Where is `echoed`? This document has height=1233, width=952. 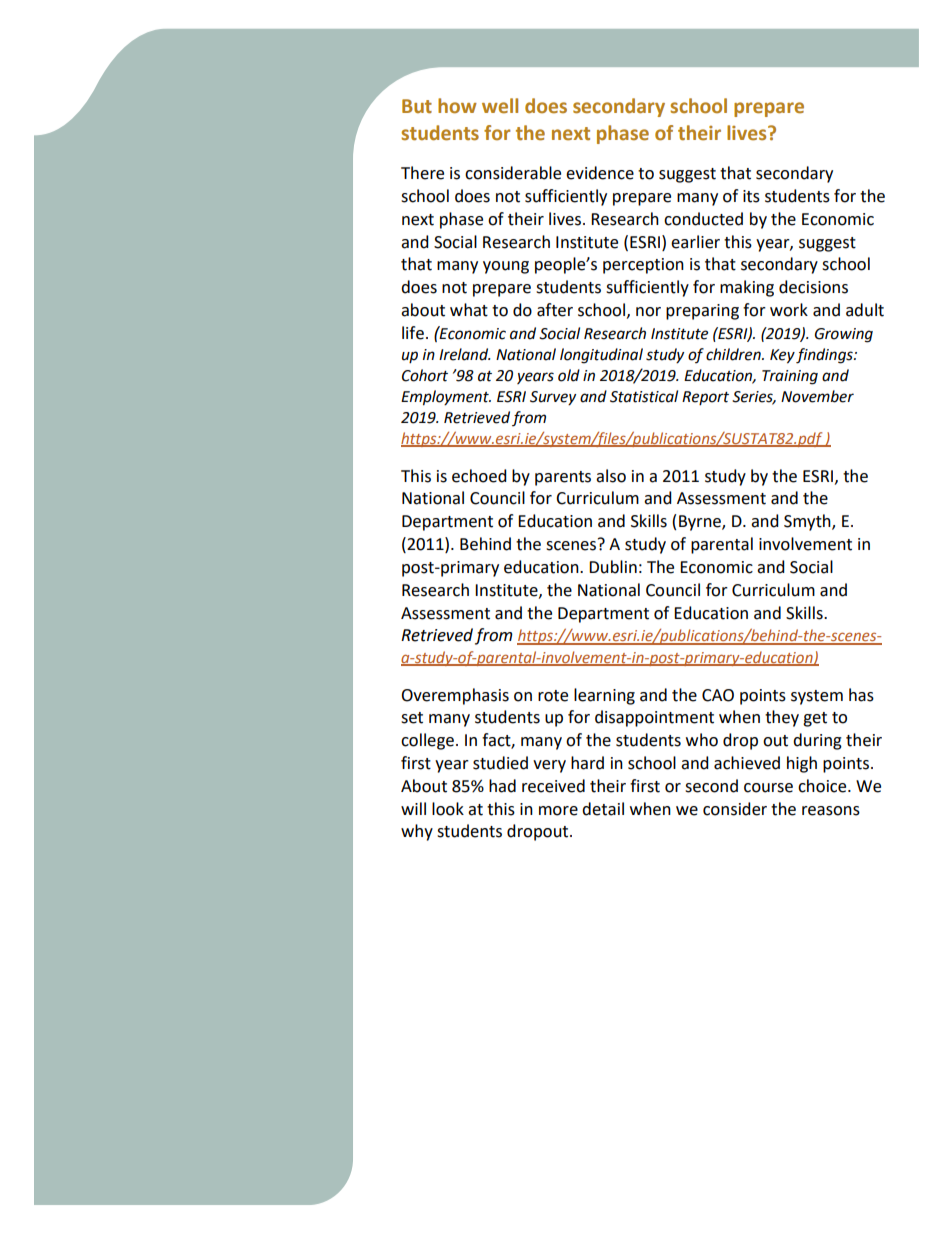
echoed is located at coordinates (479, 476).
